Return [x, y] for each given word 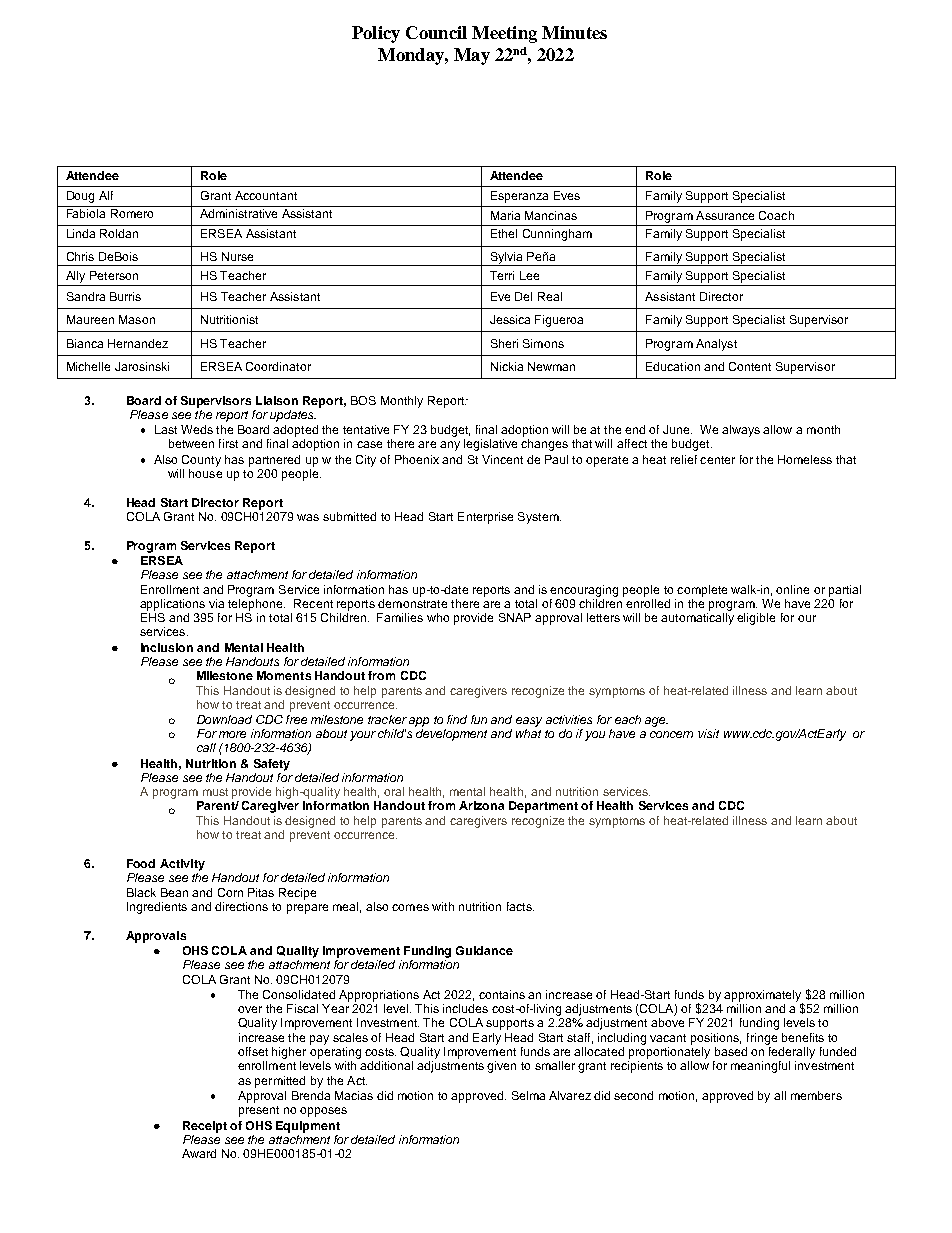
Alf [106, 195]
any [450, 446]
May [472, 56]
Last [166, 429]
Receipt [205, 1127]
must [215, 792]
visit [708, 733]
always [741, 431]
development [451, 733]
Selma [528, 1095]
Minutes [574, 32]
